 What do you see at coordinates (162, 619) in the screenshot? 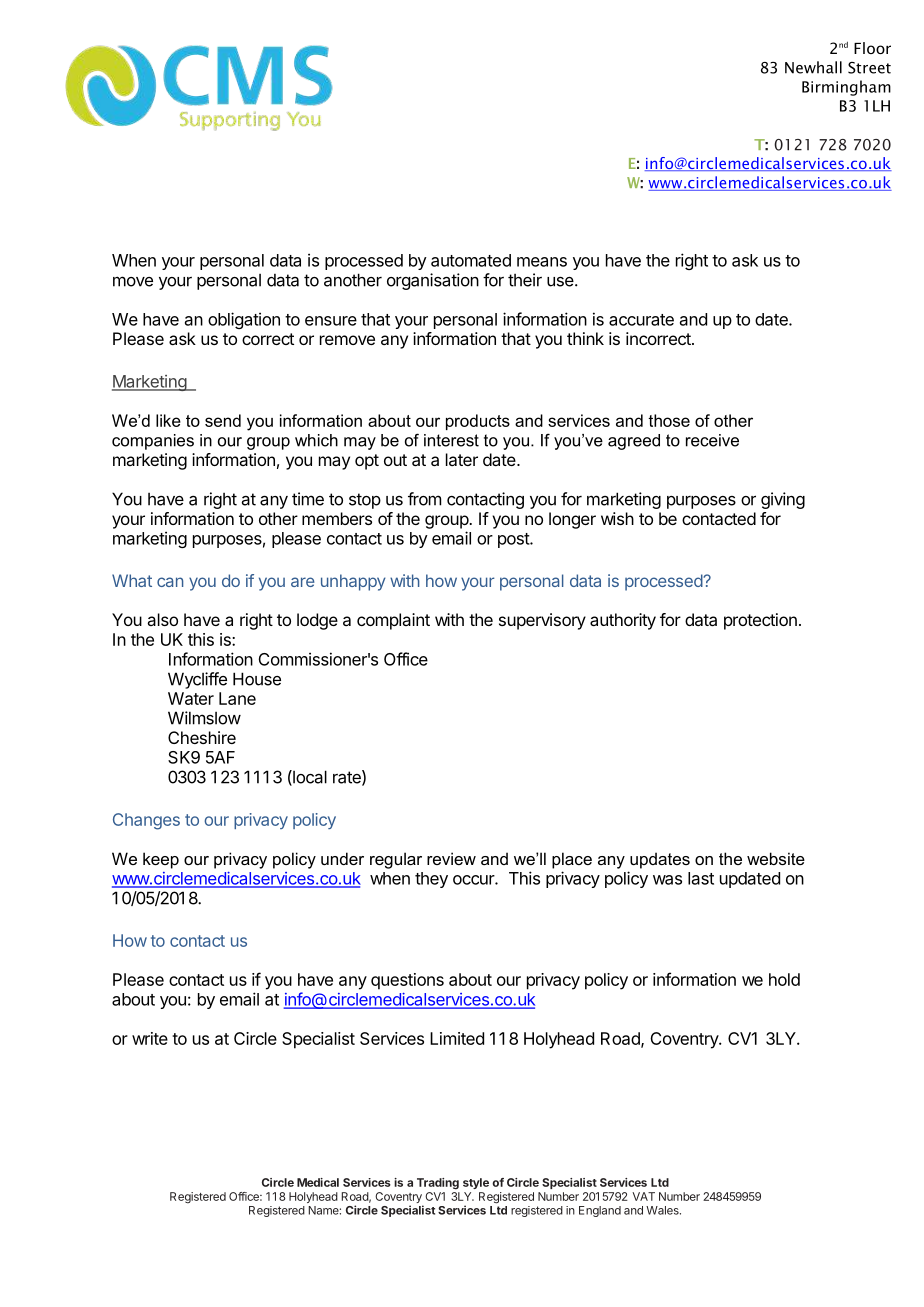
I see `also` at bounding box center [162, 619].
